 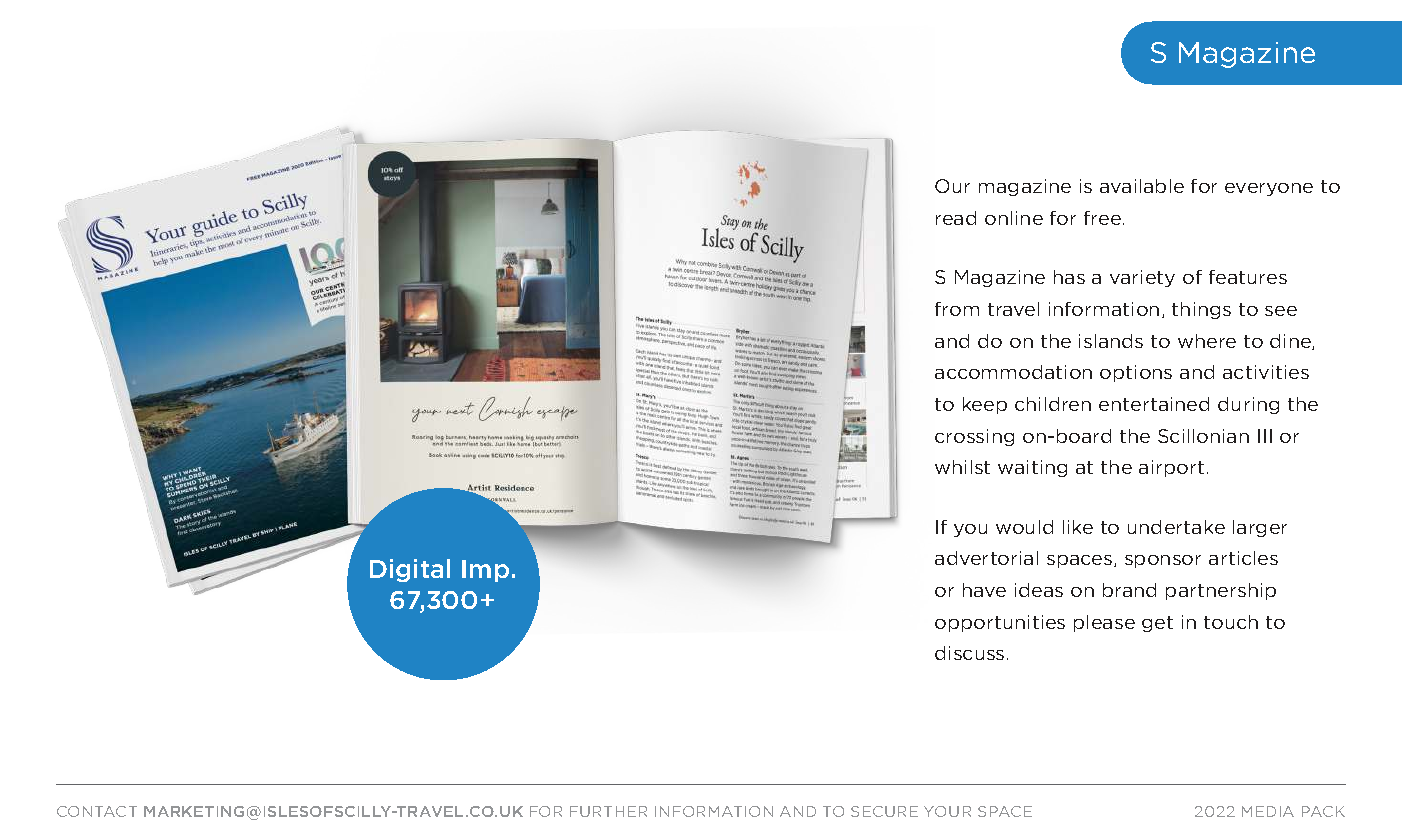 What do you see at coordinates (1142, 186) in the screenshot?
I see `available` at bounding box center [1142, 186].
